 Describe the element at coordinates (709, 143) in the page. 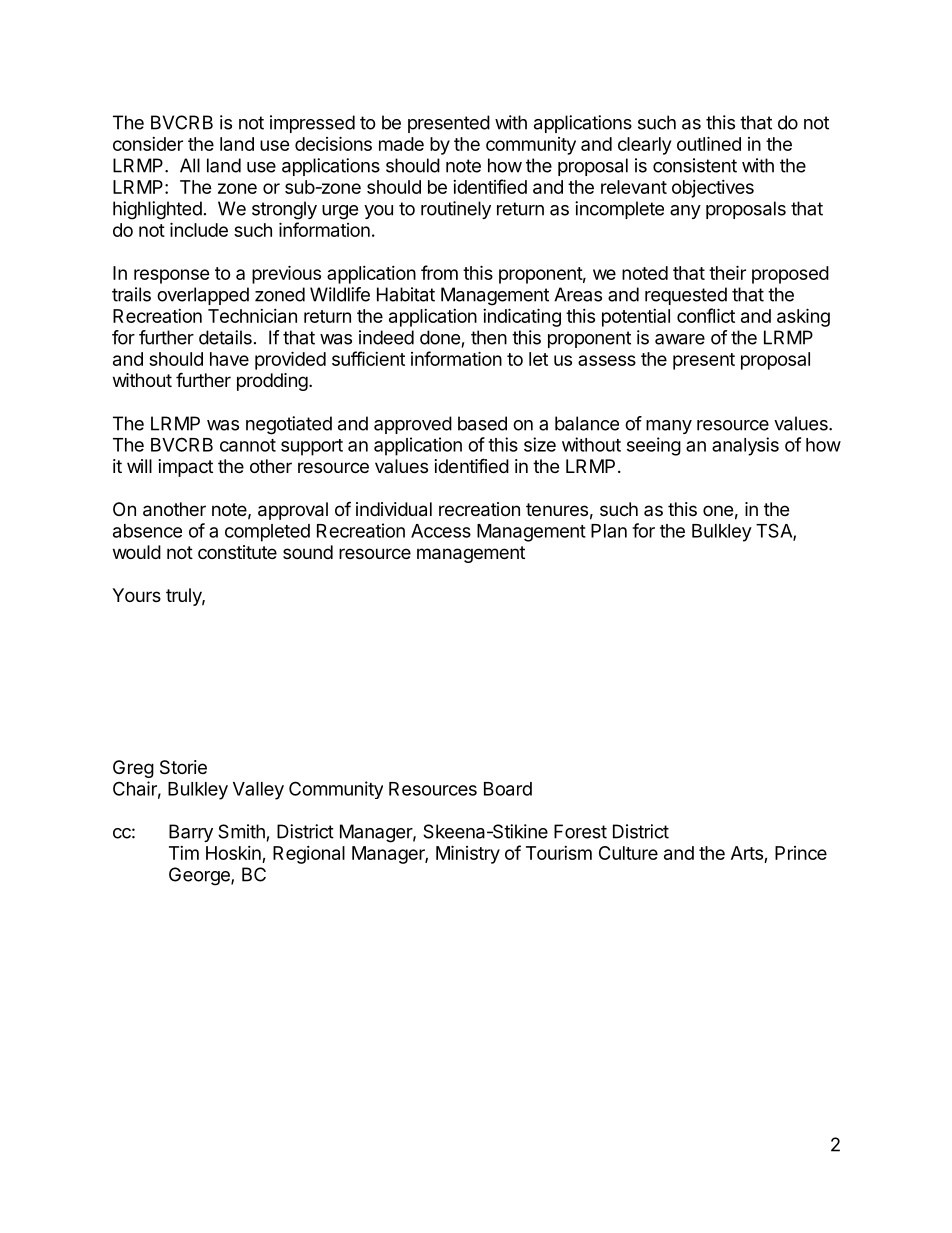

I see `outlined` at that location.
